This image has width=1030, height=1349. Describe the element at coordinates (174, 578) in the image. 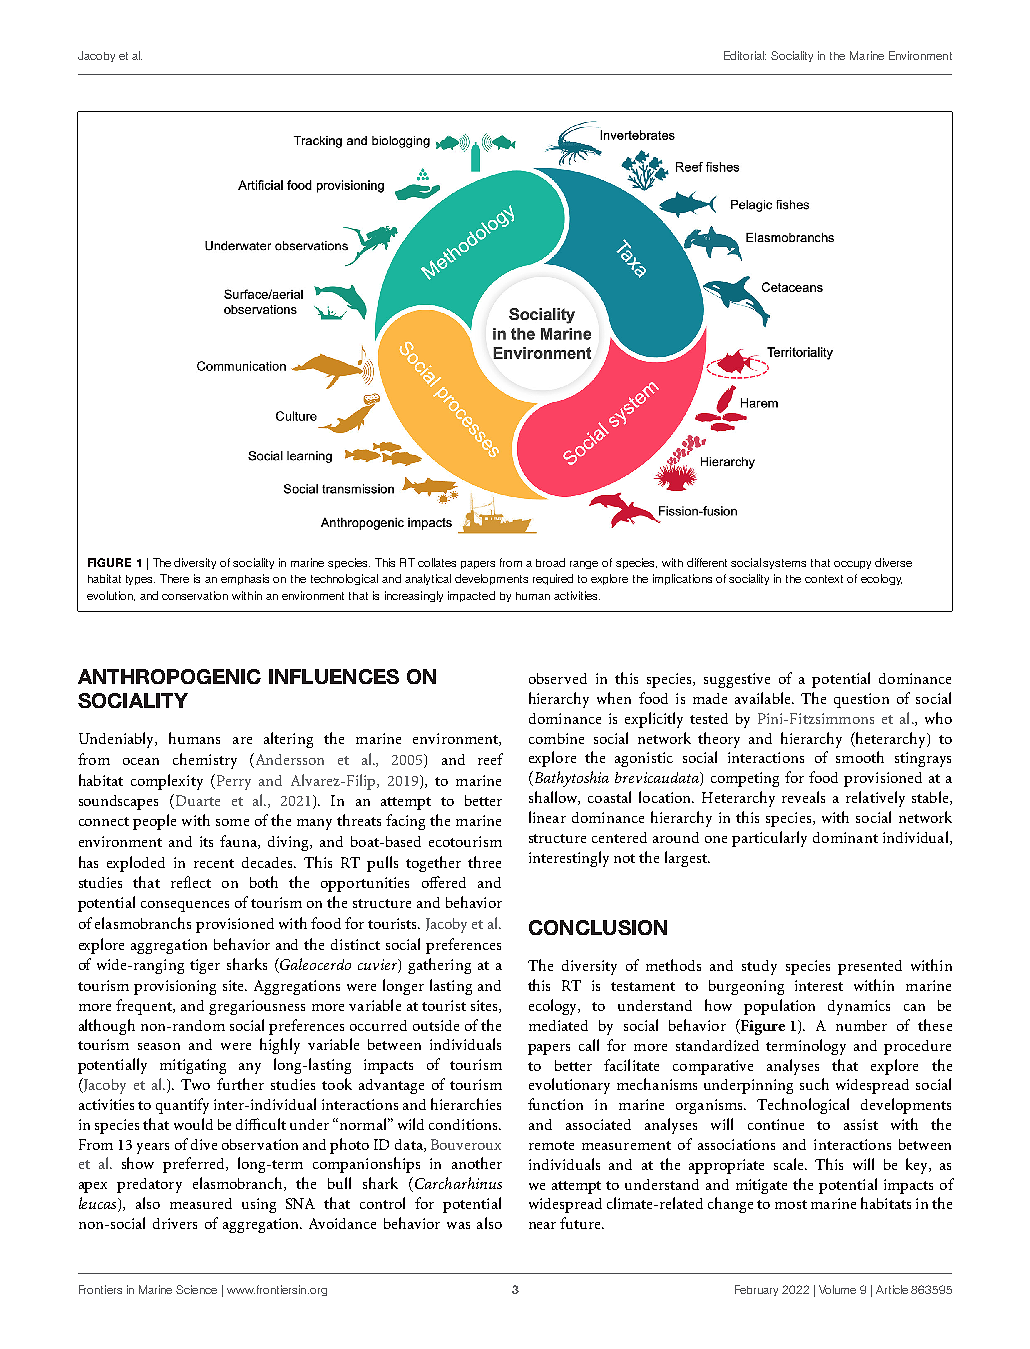

I see `There` at that location.
